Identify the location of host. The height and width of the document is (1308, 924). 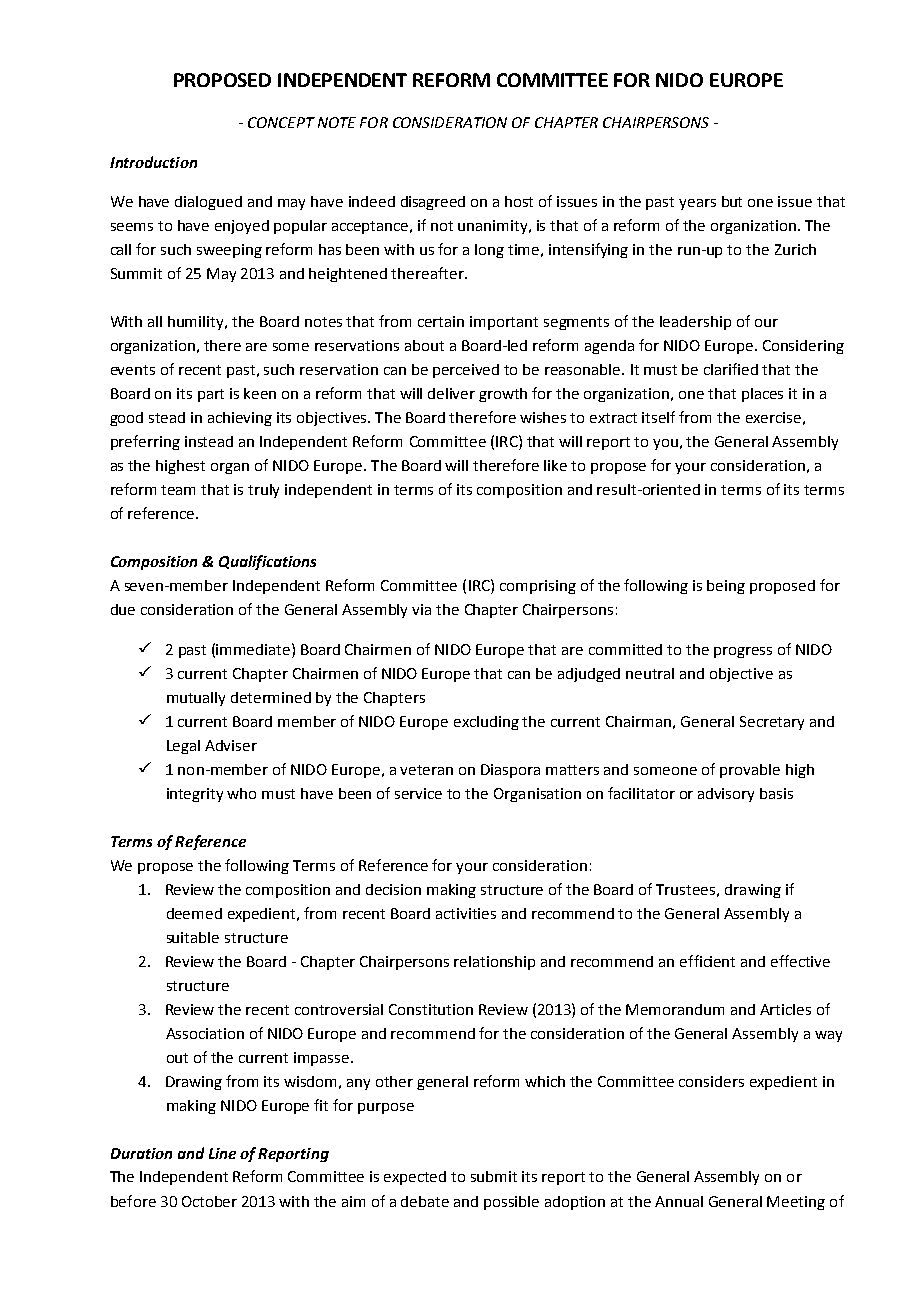
(519, 201).
